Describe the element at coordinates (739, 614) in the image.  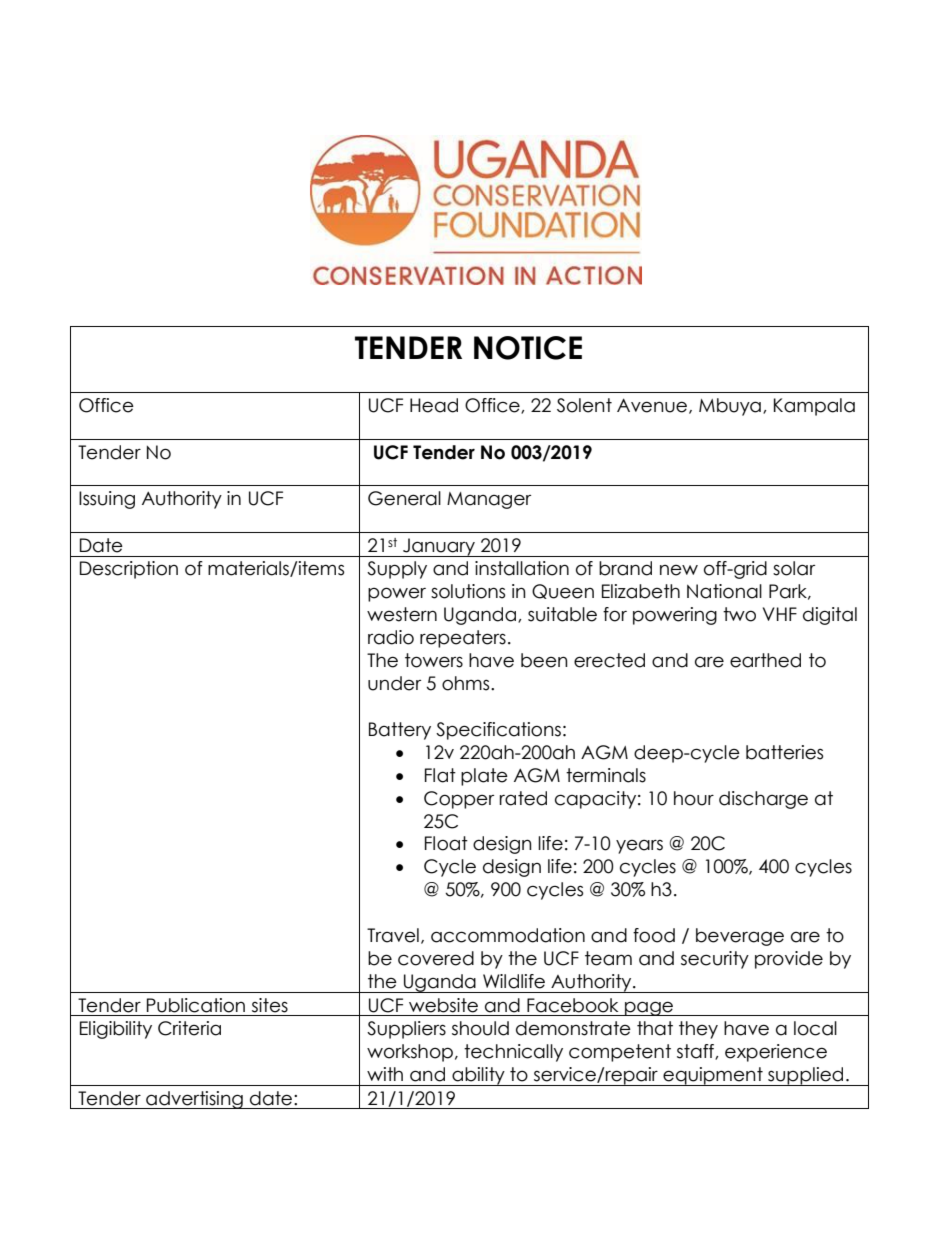
I see `two` at that location.
